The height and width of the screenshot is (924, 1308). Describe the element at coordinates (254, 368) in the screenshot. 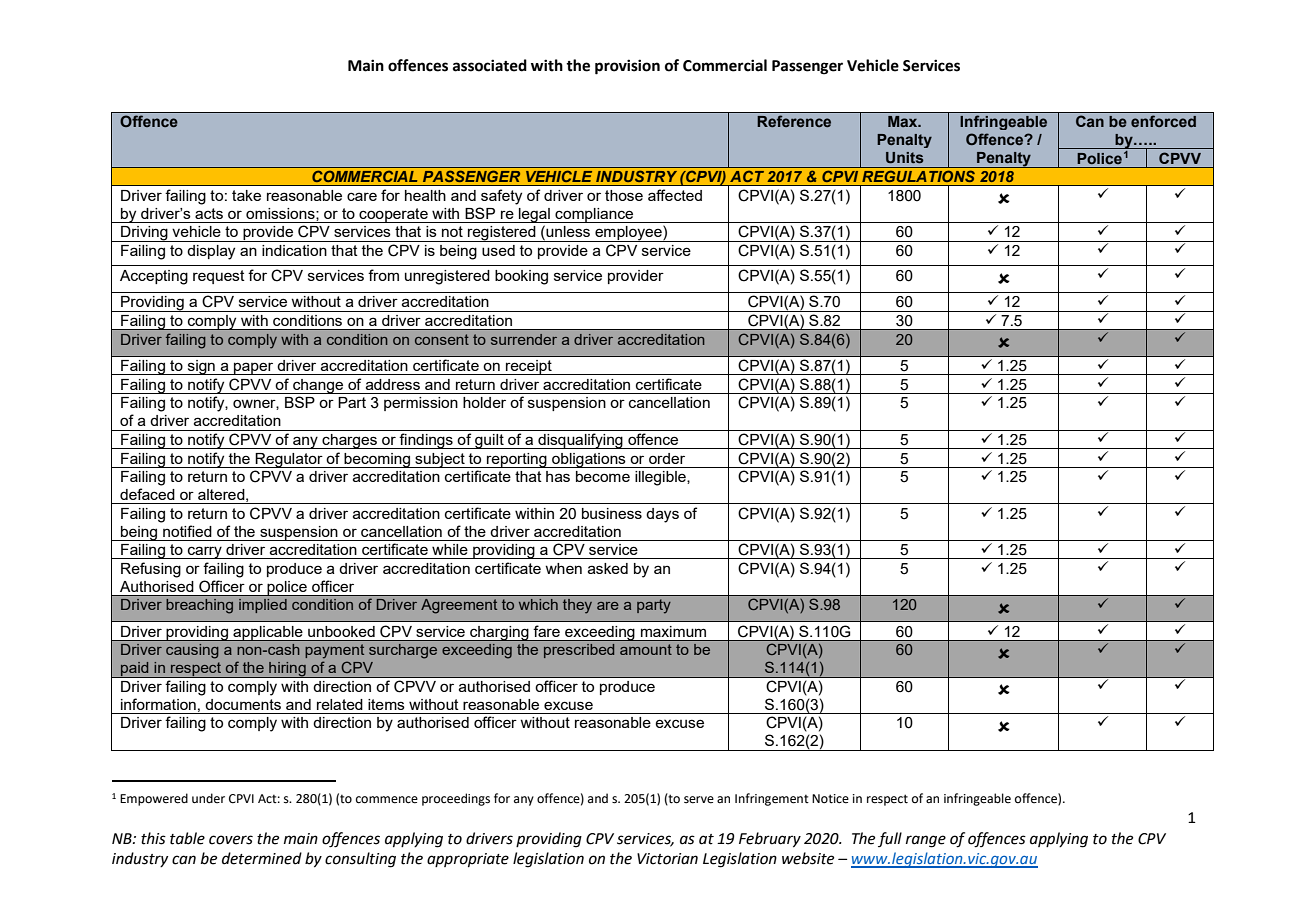

I see `paper` at that location.
